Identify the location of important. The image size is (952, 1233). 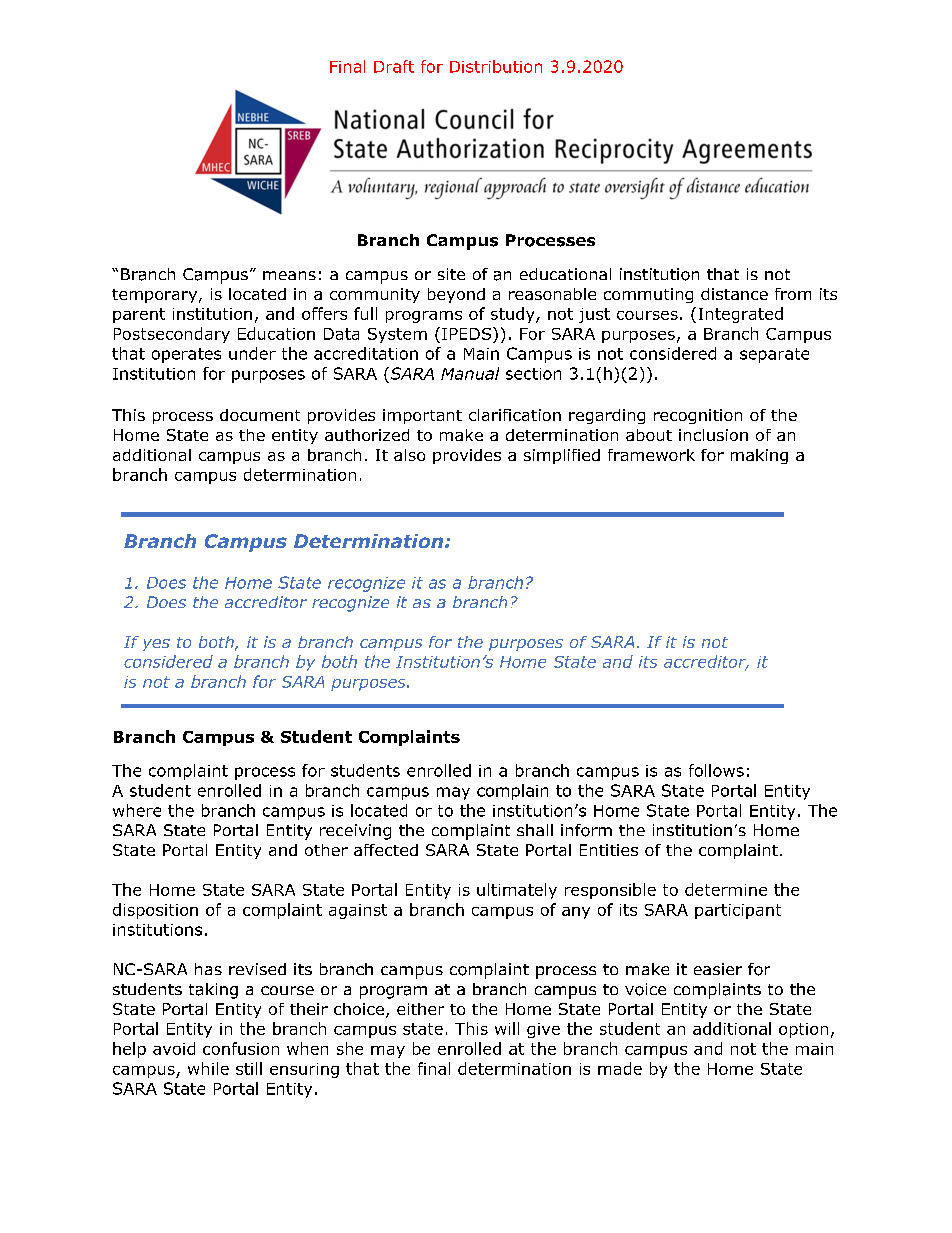
(422, 416).
